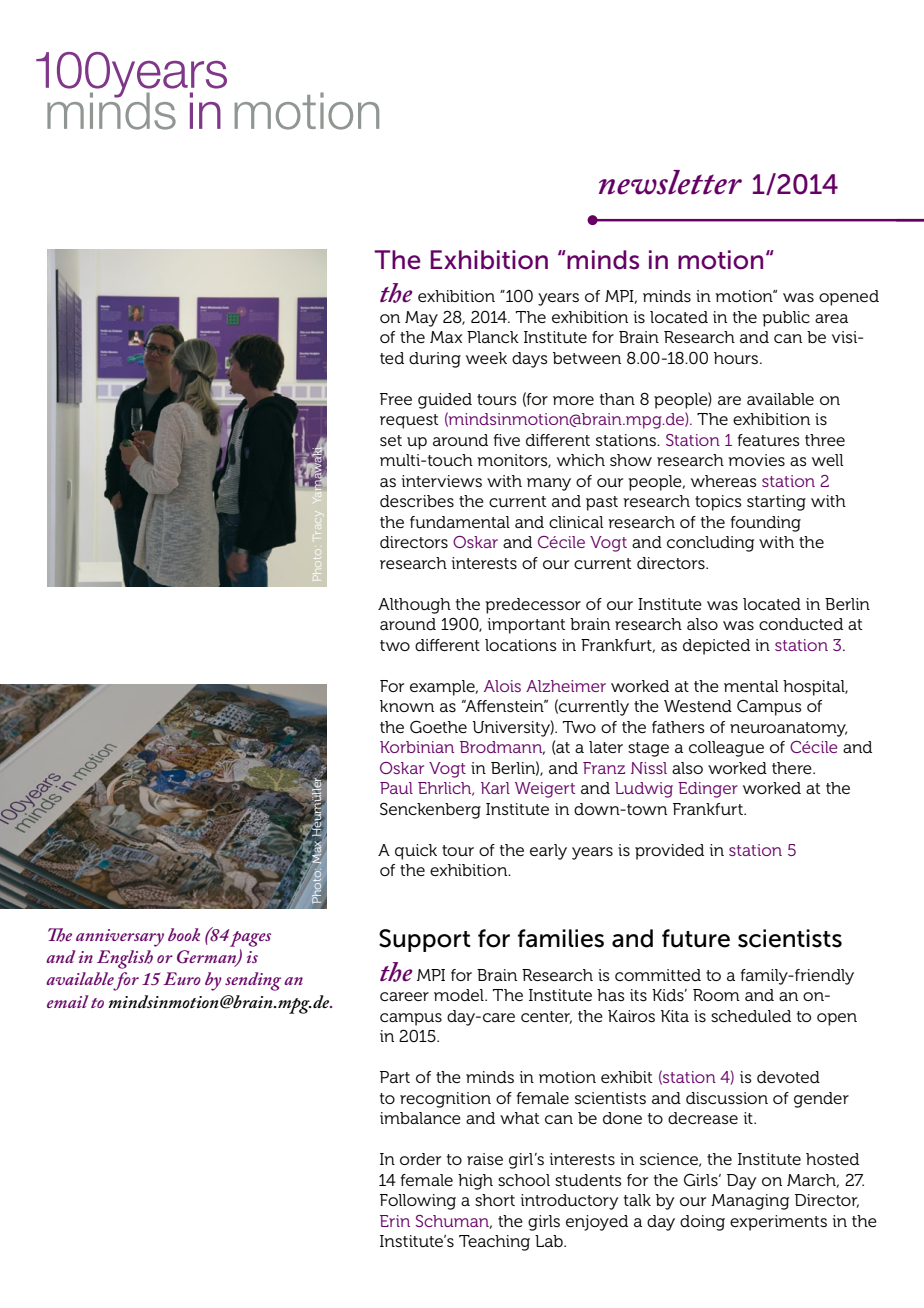 The width and height of the image is (924, 1308). What do you see at coordinates (493, 337) in the image?
I see `Planck` at bounding box center [493, 337].
